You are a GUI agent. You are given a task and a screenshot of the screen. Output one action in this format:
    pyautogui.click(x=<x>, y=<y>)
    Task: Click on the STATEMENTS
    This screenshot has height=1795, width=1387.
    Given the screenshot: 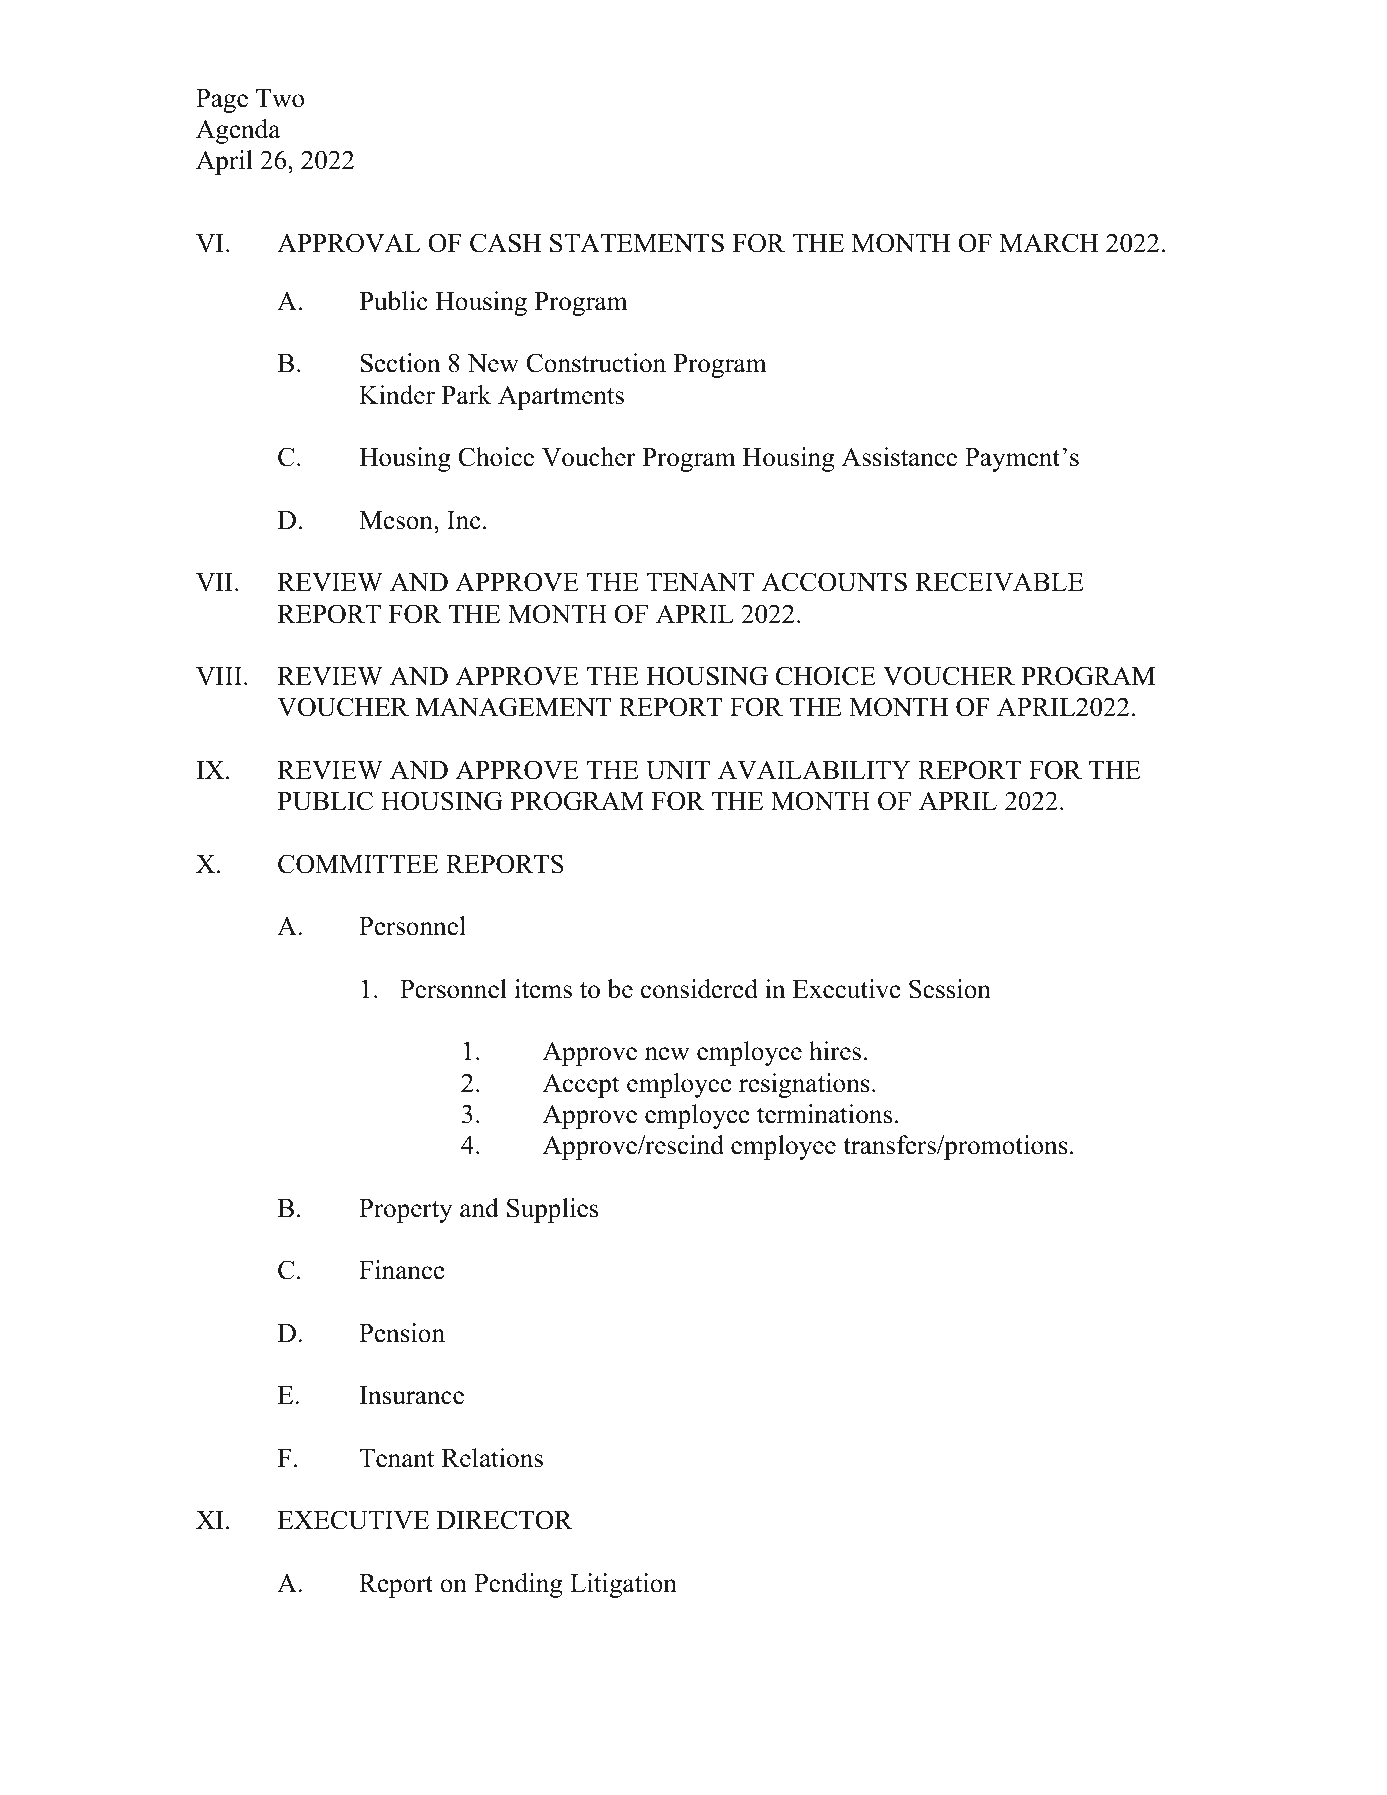 What is the action you would take?
    pyautogui.click(x=637, y=243)
